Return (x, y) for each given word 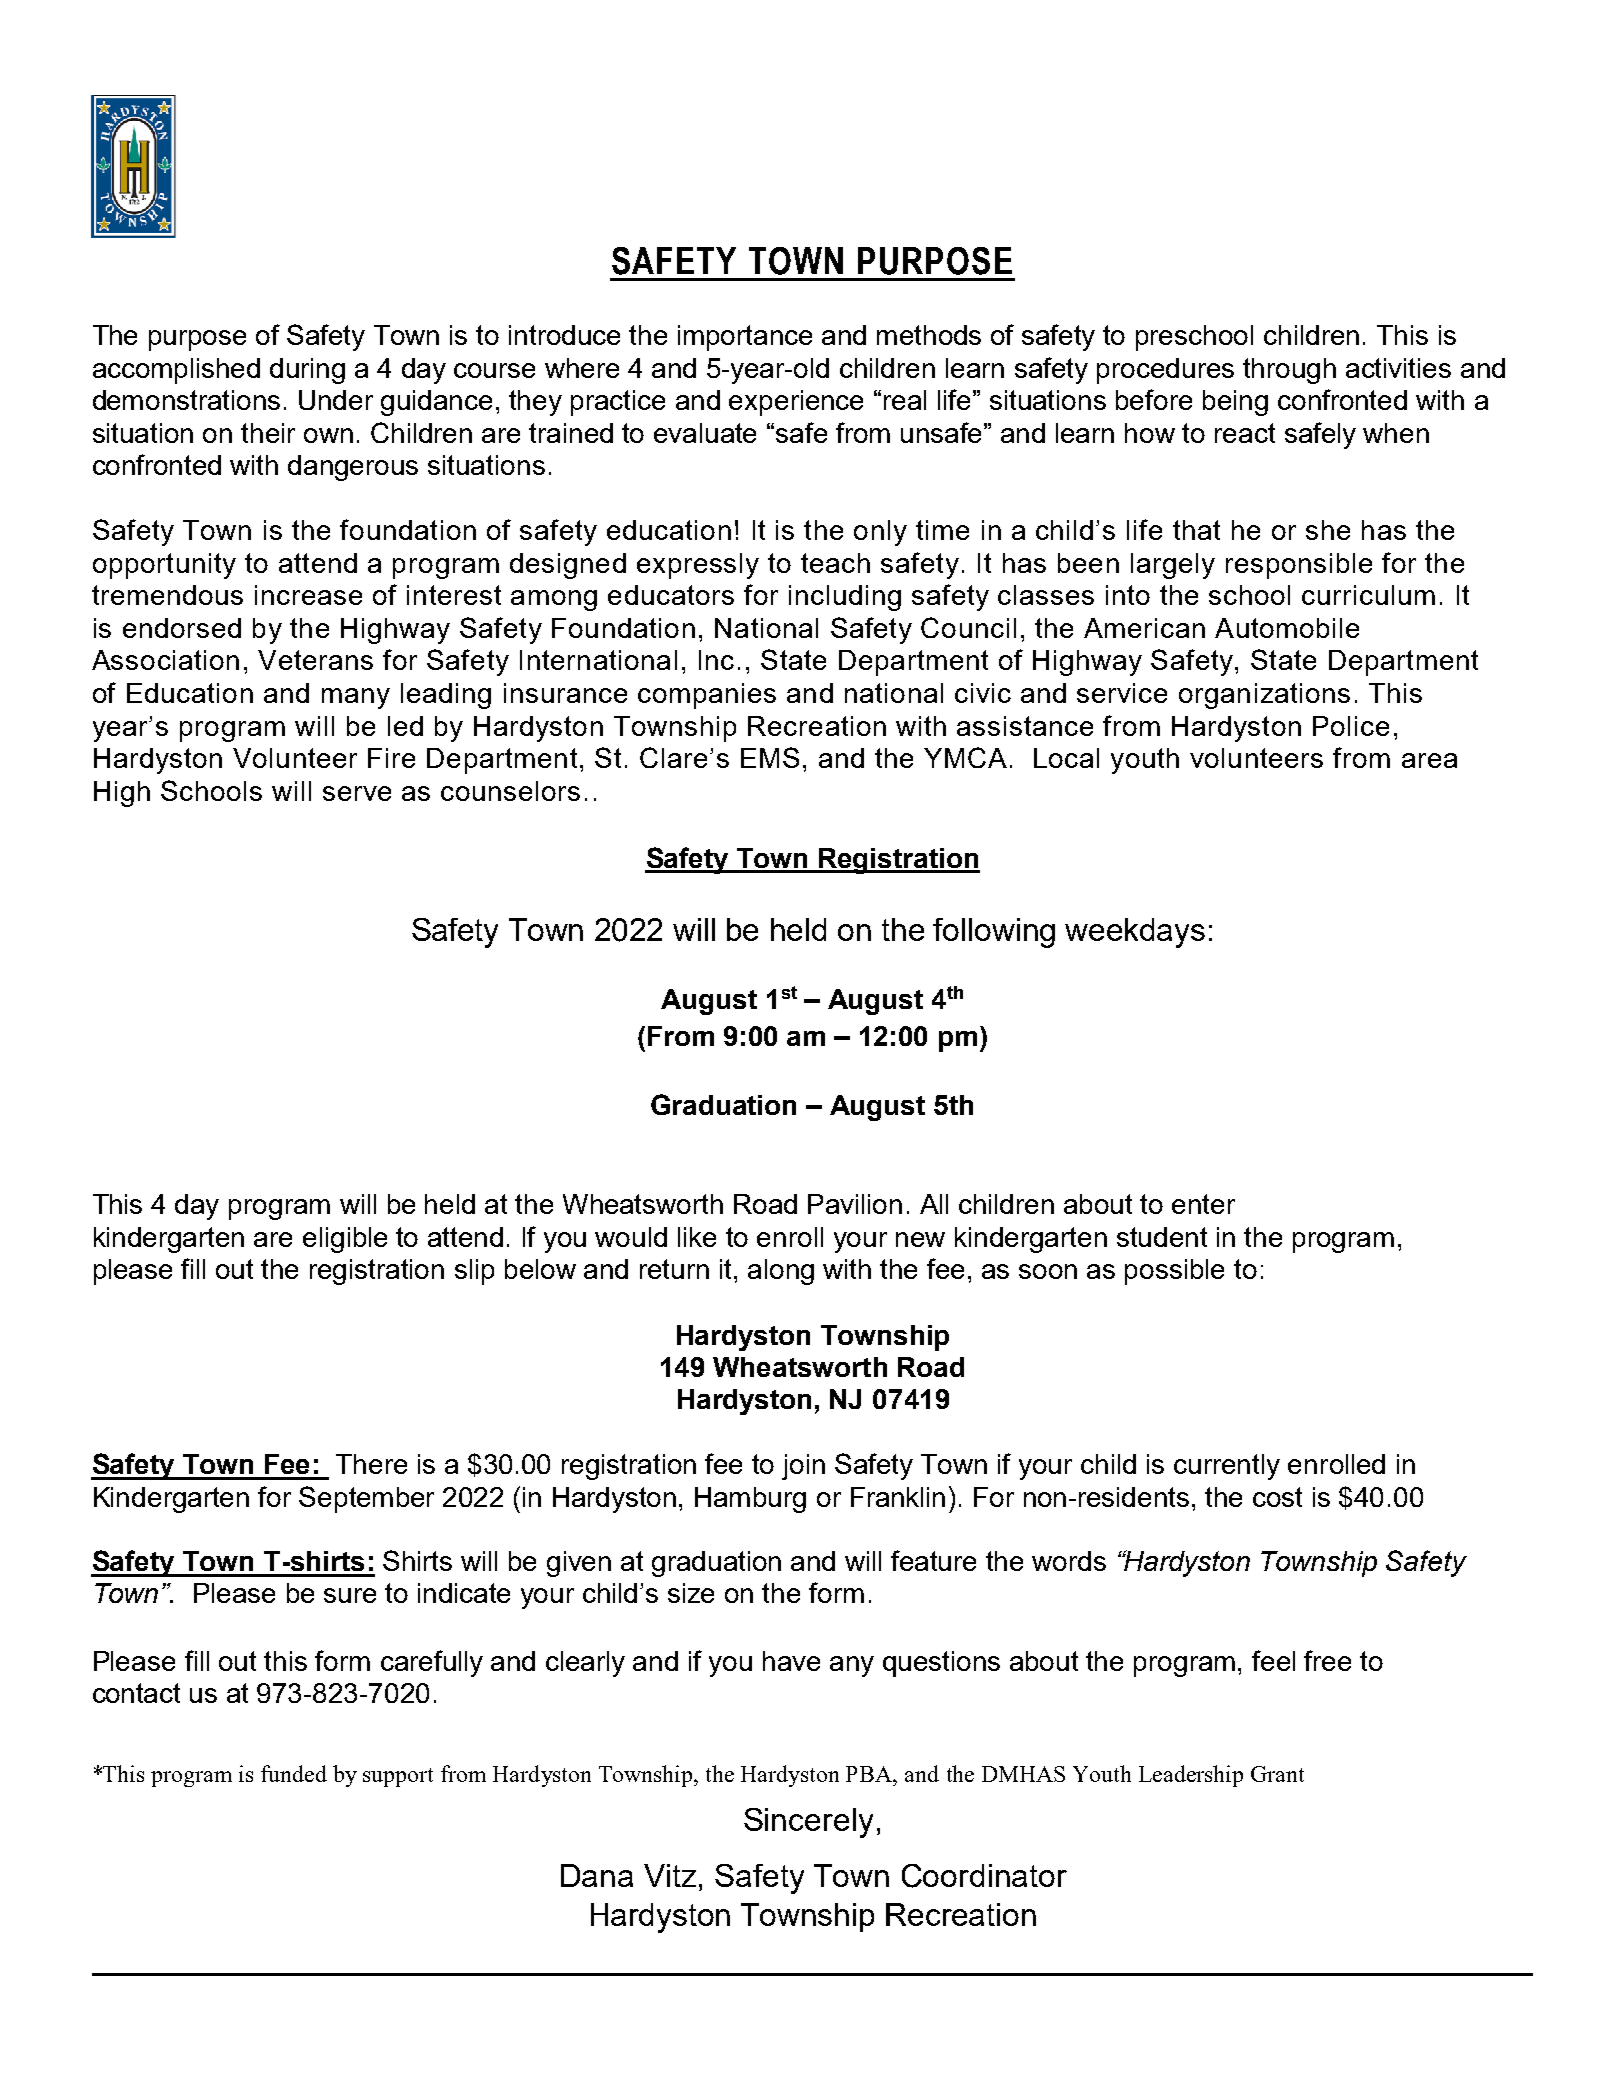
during (307, 371)
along (781, 1272)
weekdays (1135, 933)
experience (796, 403)
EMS (770, 757)
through (1289, 371)
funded (294, 1773)
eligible (345, 1240)
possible (1174, 1272)
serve (357, 793)
